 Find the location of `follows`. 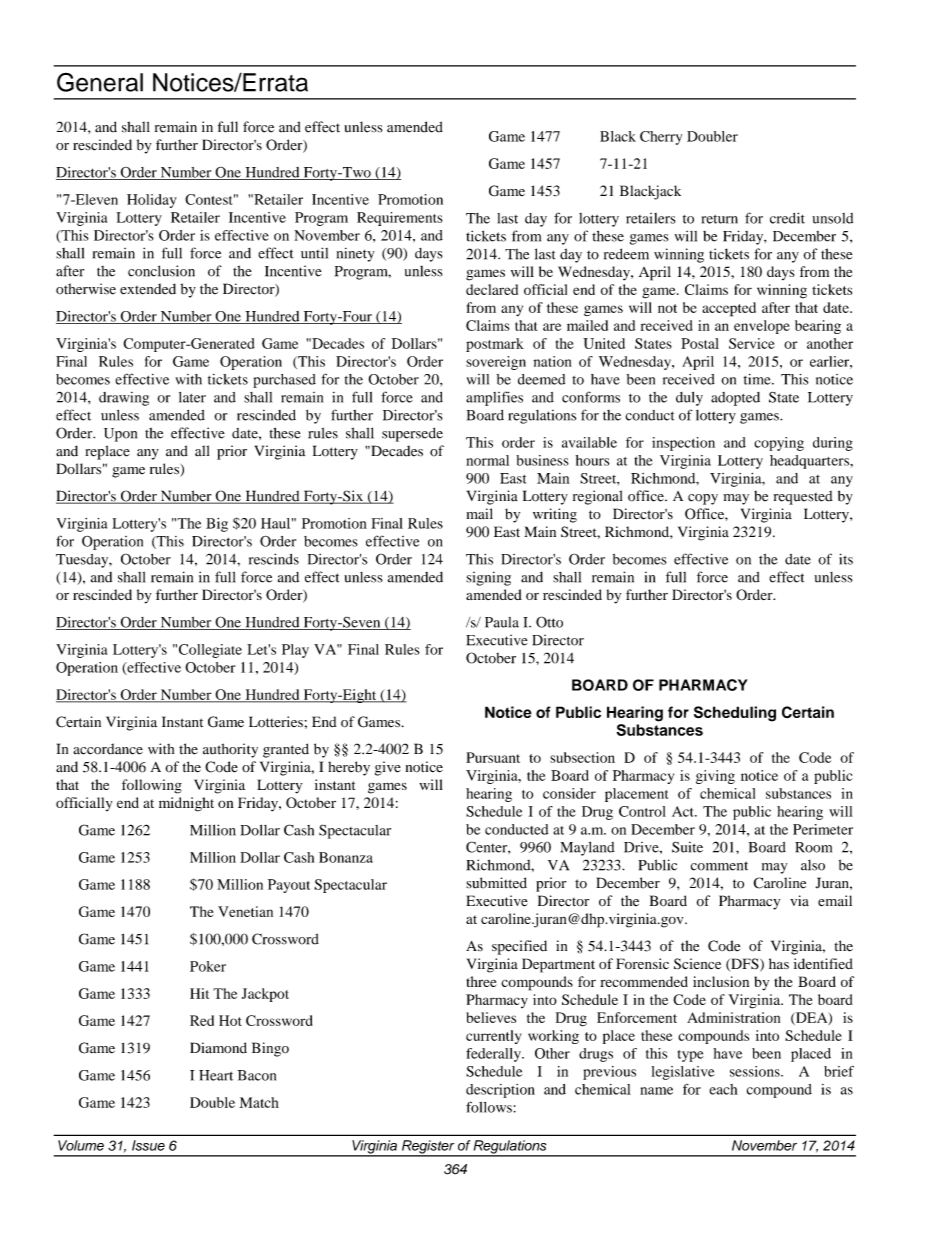

follows is located at coordinates (489, 1107).
